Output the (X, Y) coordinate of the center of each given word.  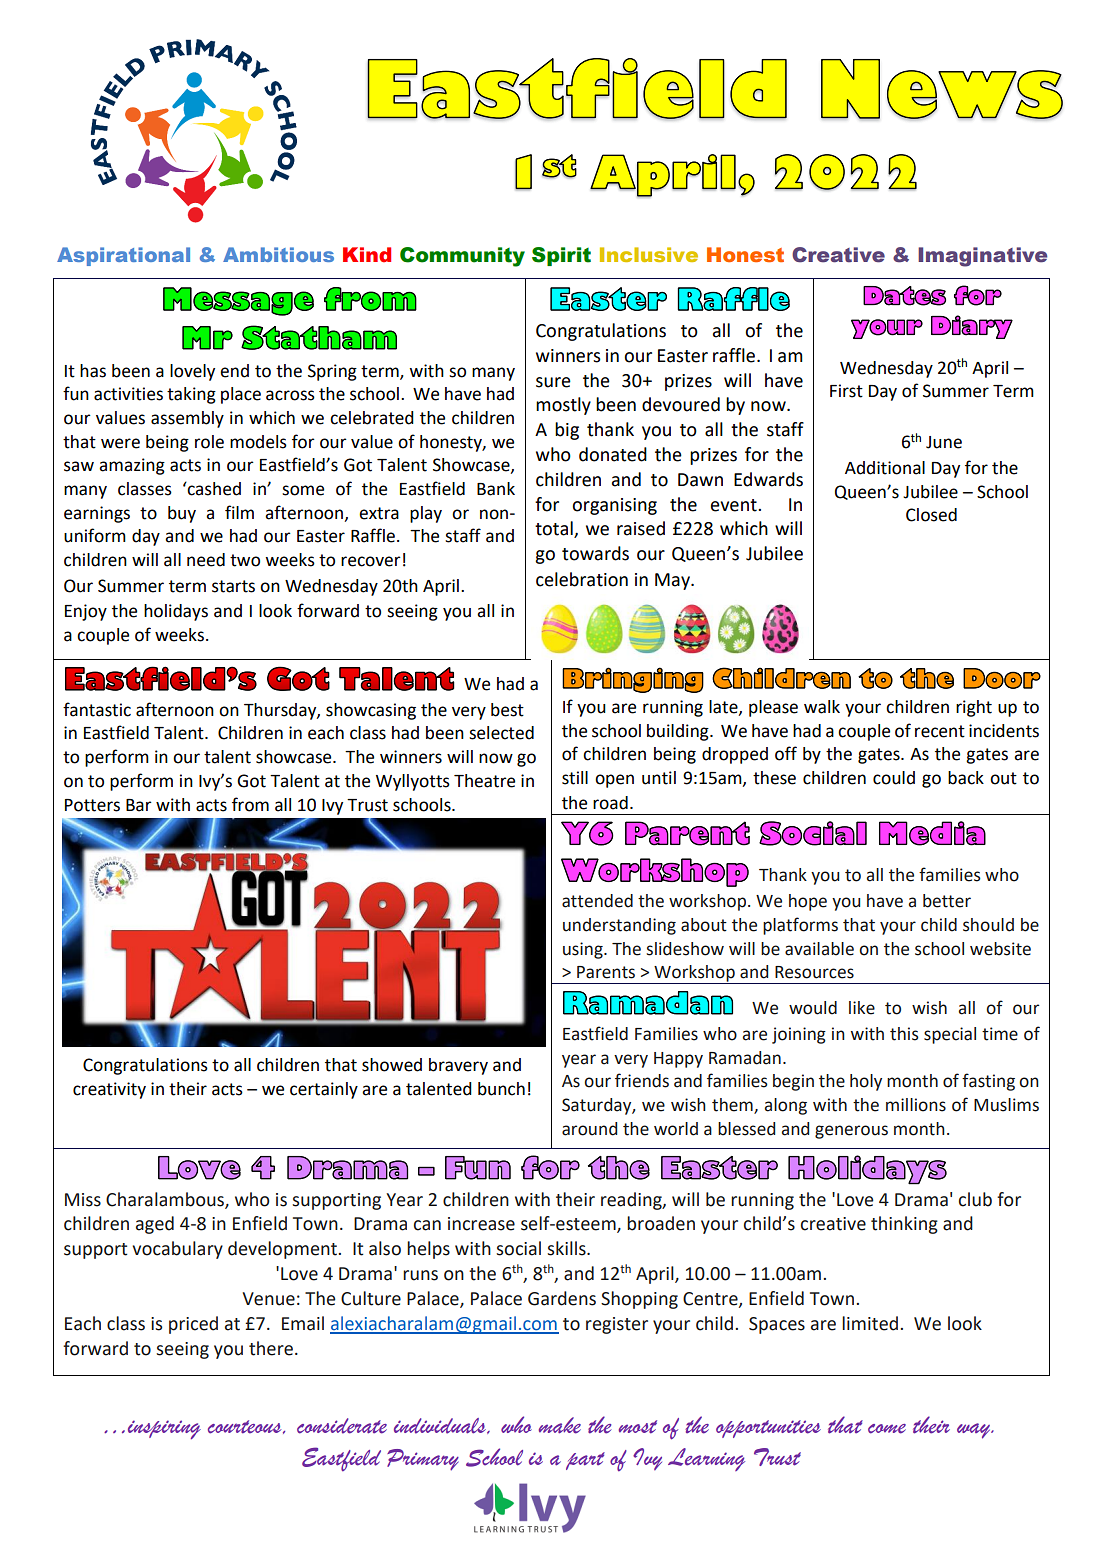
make (560, 1425)
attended (597, 901)
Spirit (561, 256)
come (887, 1429)
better (947, 901)
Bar (139, 805)
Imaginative (982, 257)
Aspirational (123, 256)
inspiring (164, 1429)
